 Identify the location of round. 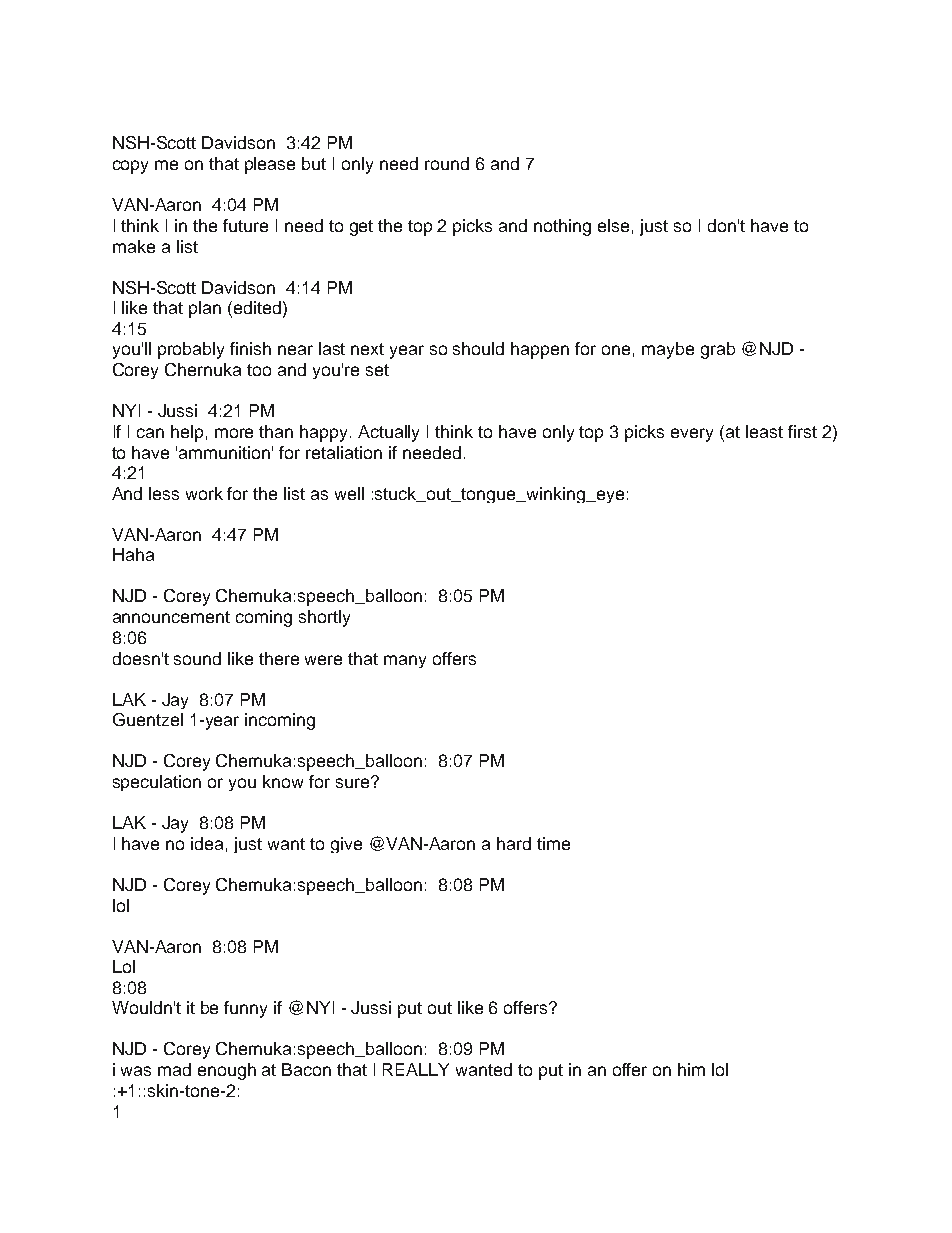
(447, 163).
